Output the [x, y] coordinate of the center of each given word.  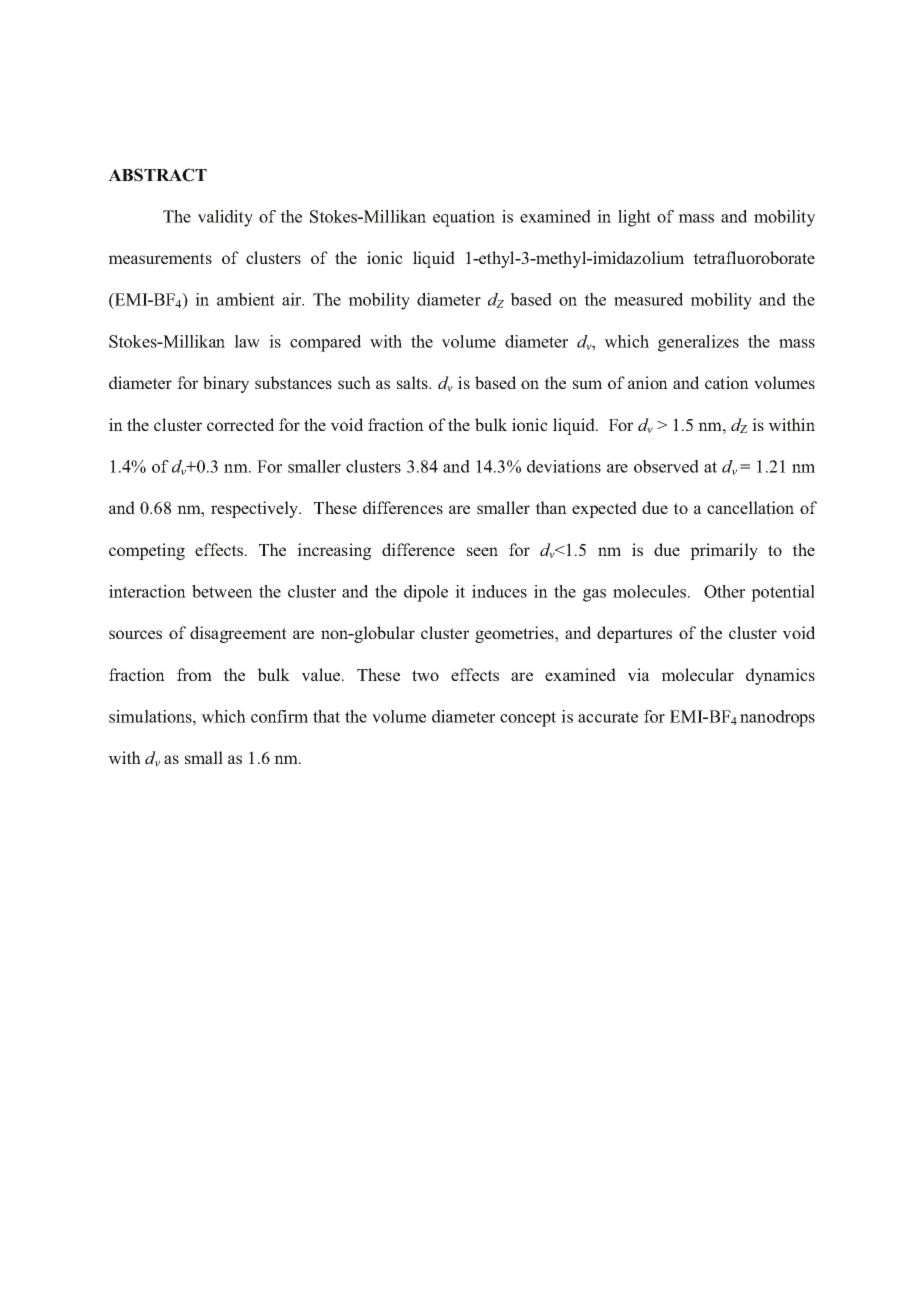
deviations [564, 466]
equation [464, 218]
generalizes [698, 343]
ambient [246, 299]
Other [724, 591]
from [194, 674]
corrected [240, 424]
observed [666, 466]
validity [225, 218]
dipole [426, 593]
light [634, 218]
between [222, 591]
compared [325, 343]
